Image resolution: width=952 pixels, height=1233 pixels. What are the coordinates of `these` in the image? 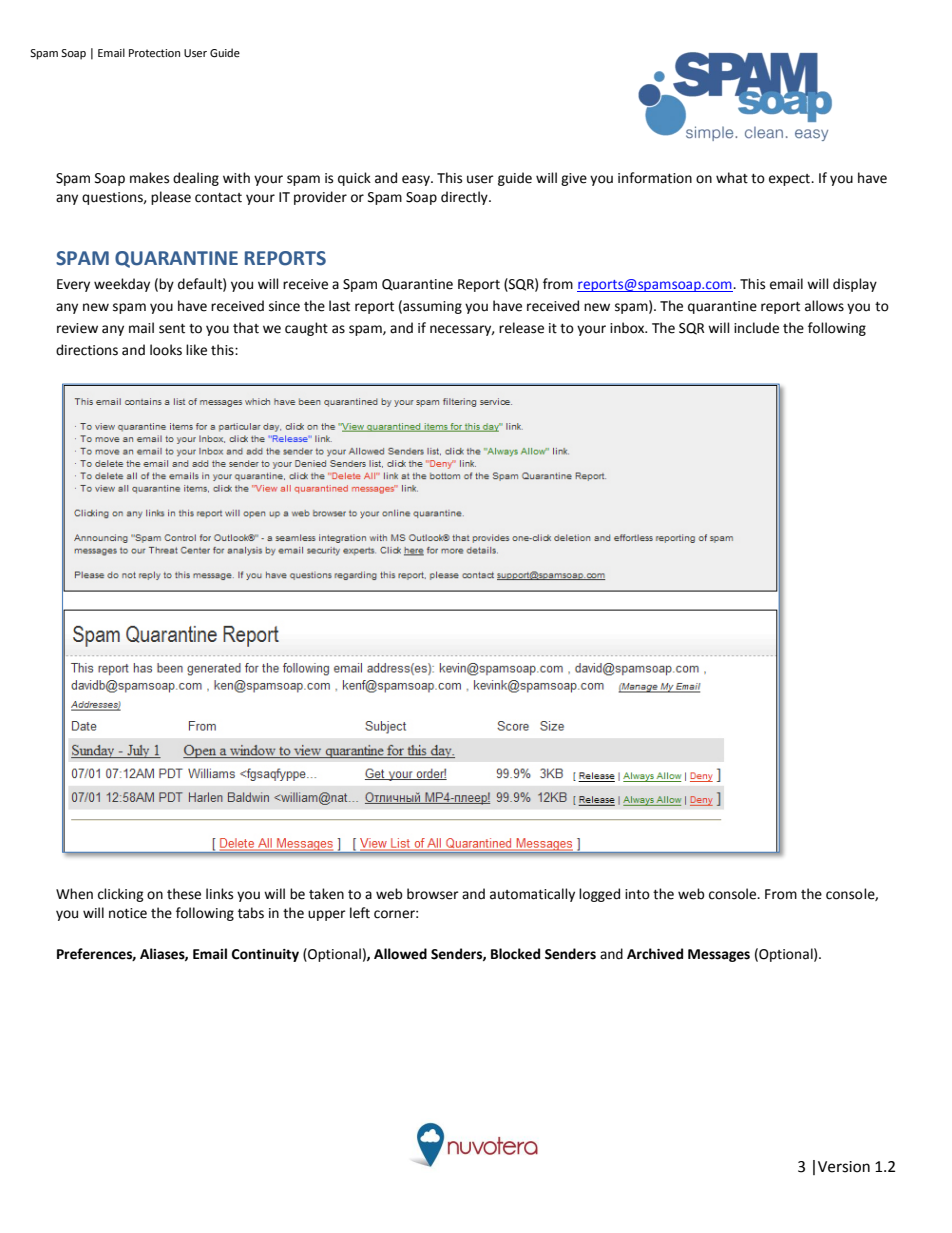 It's located at (184, 894).
